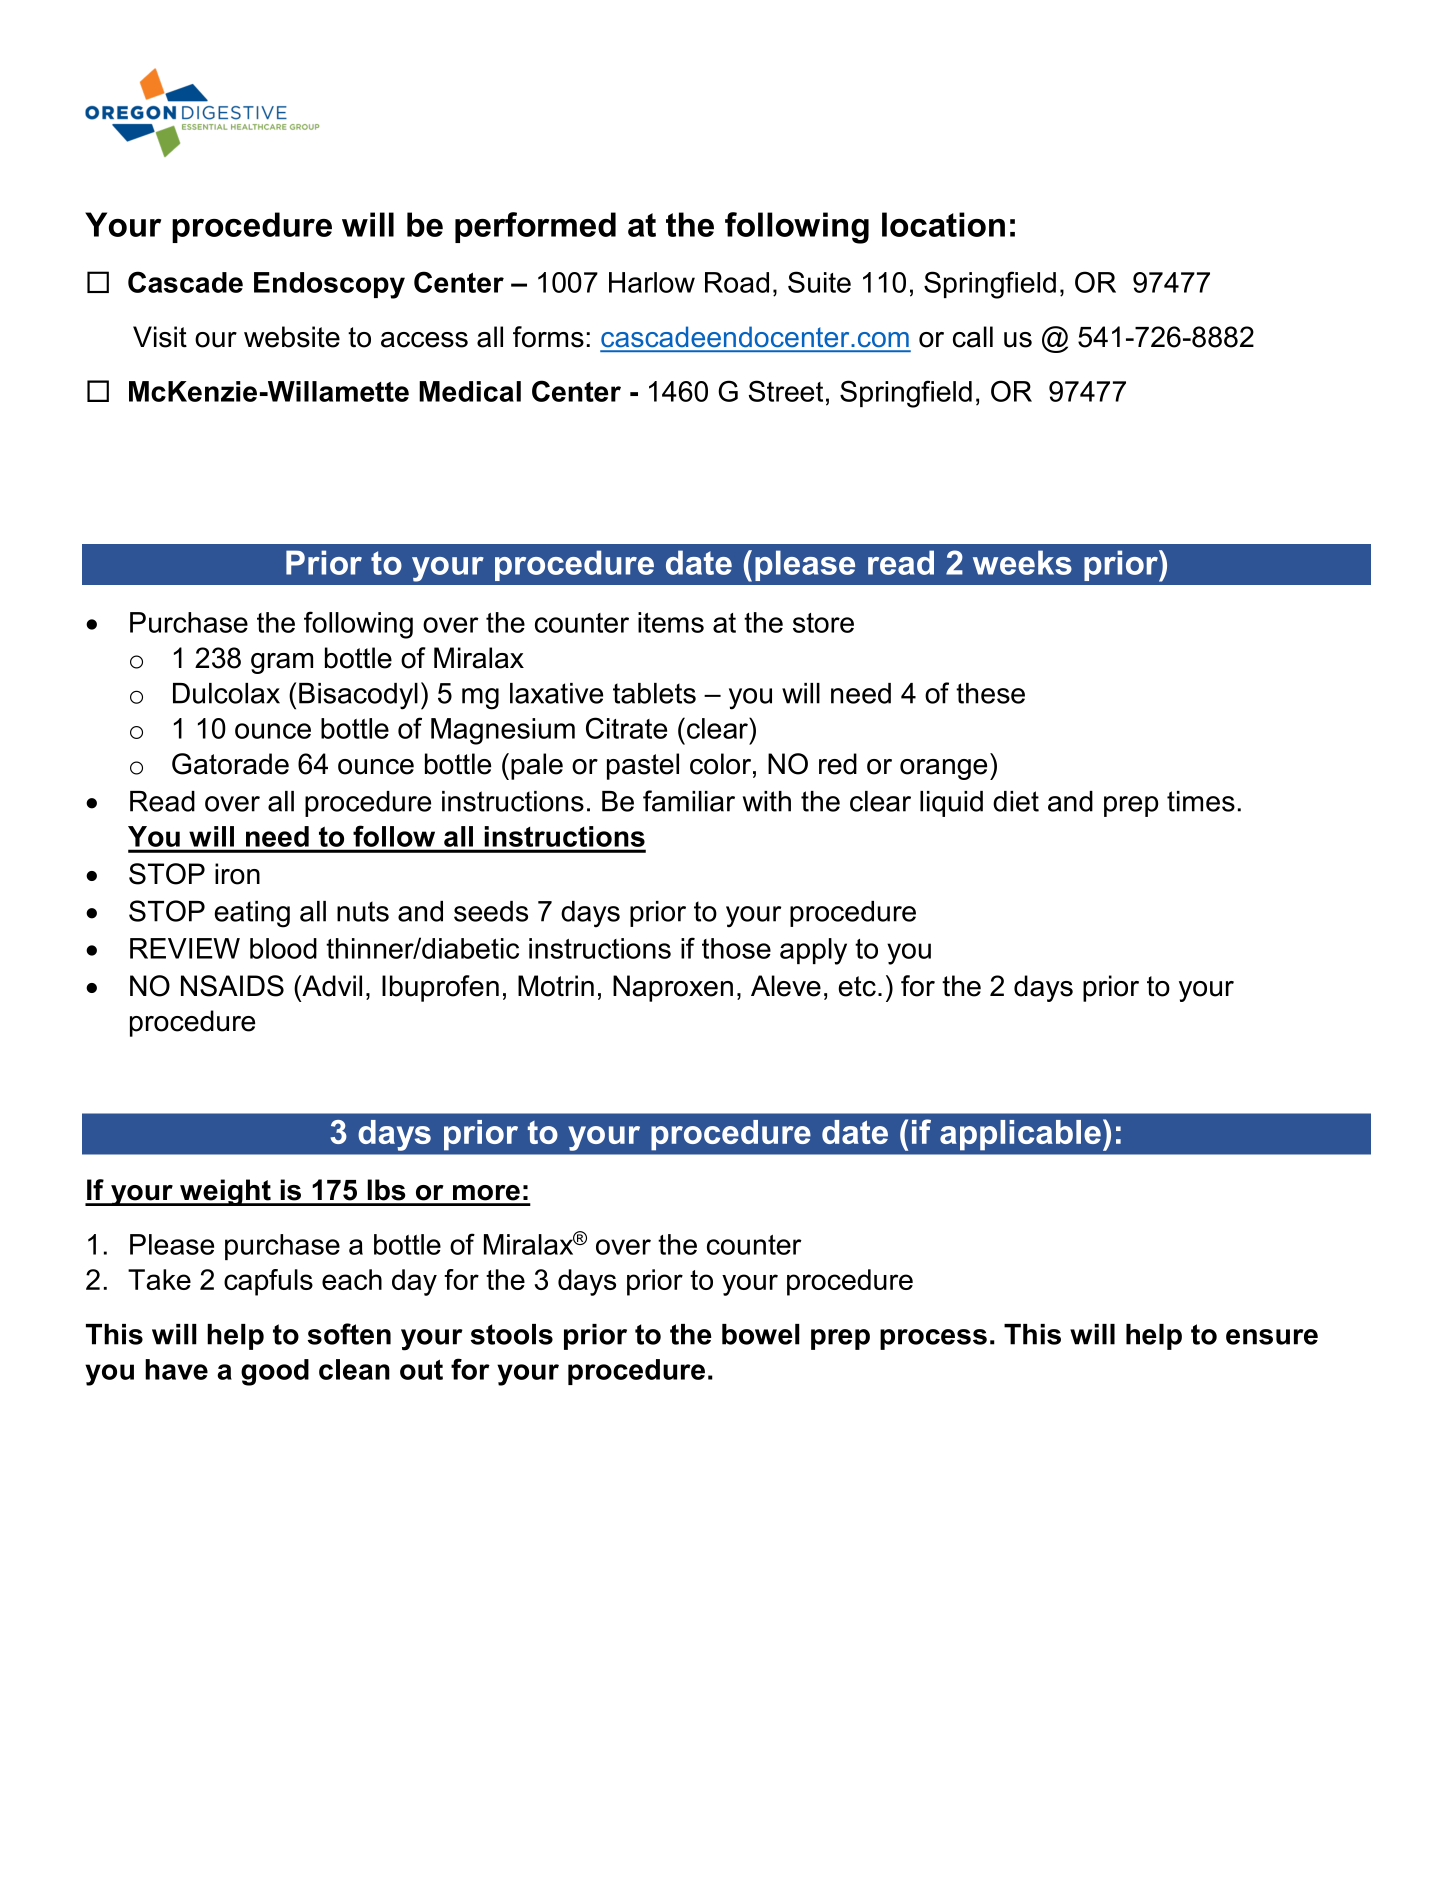 Image resolution: width=1453 pixels, height=1881 pixels. Describe the element at coordinates (329, 285) in the screenshot. I see `Endoscopy` at that location.
